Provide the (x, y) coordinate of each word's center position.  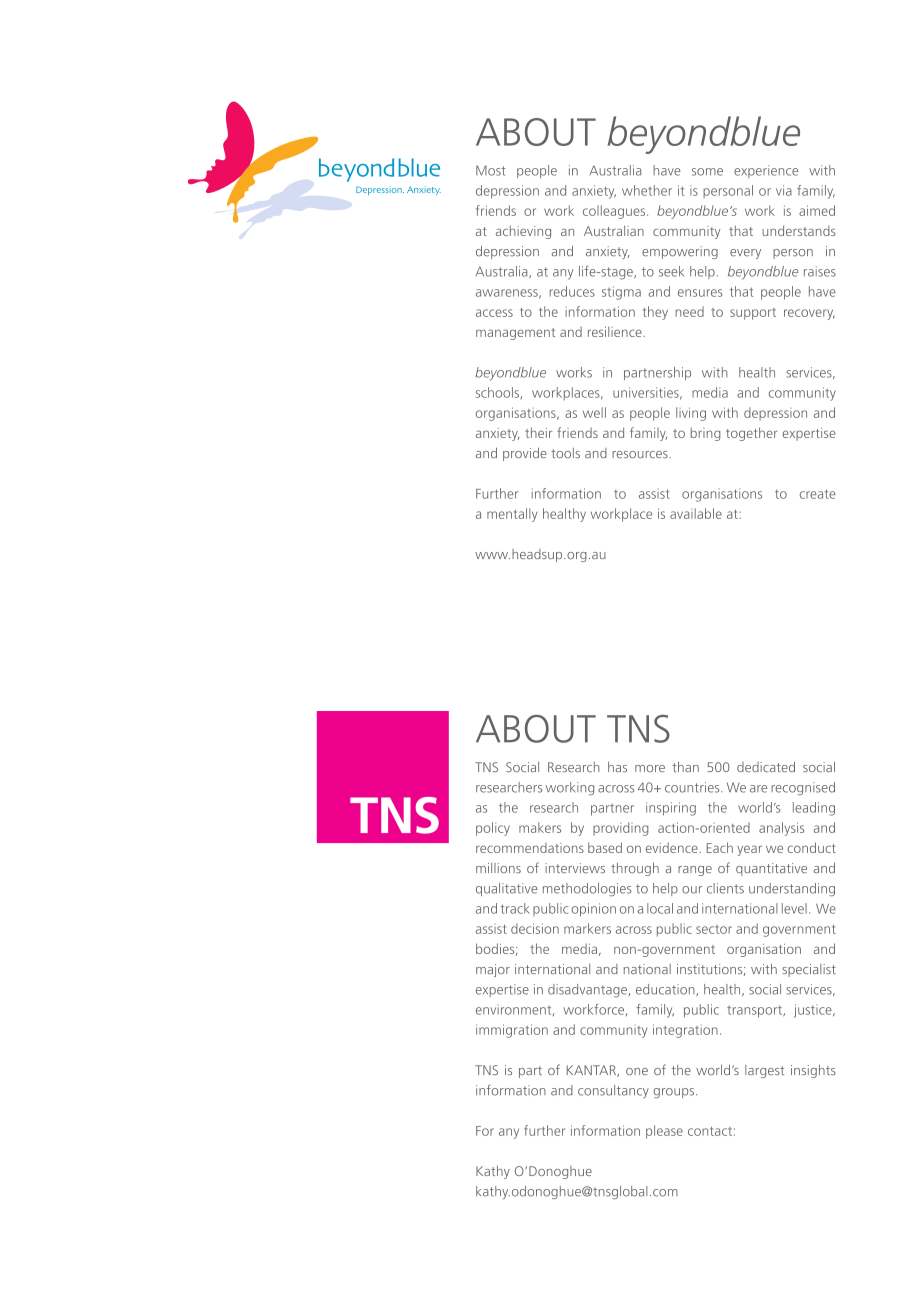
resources (641, 454)
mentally (512, 515)
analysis (781, 829)
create (818, 494)
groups (675, 1093)
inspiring (671, 809)
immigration (512, 1031)
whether (647, 190)
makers (540, 827)
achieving (523, 232)
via (784, 190)
